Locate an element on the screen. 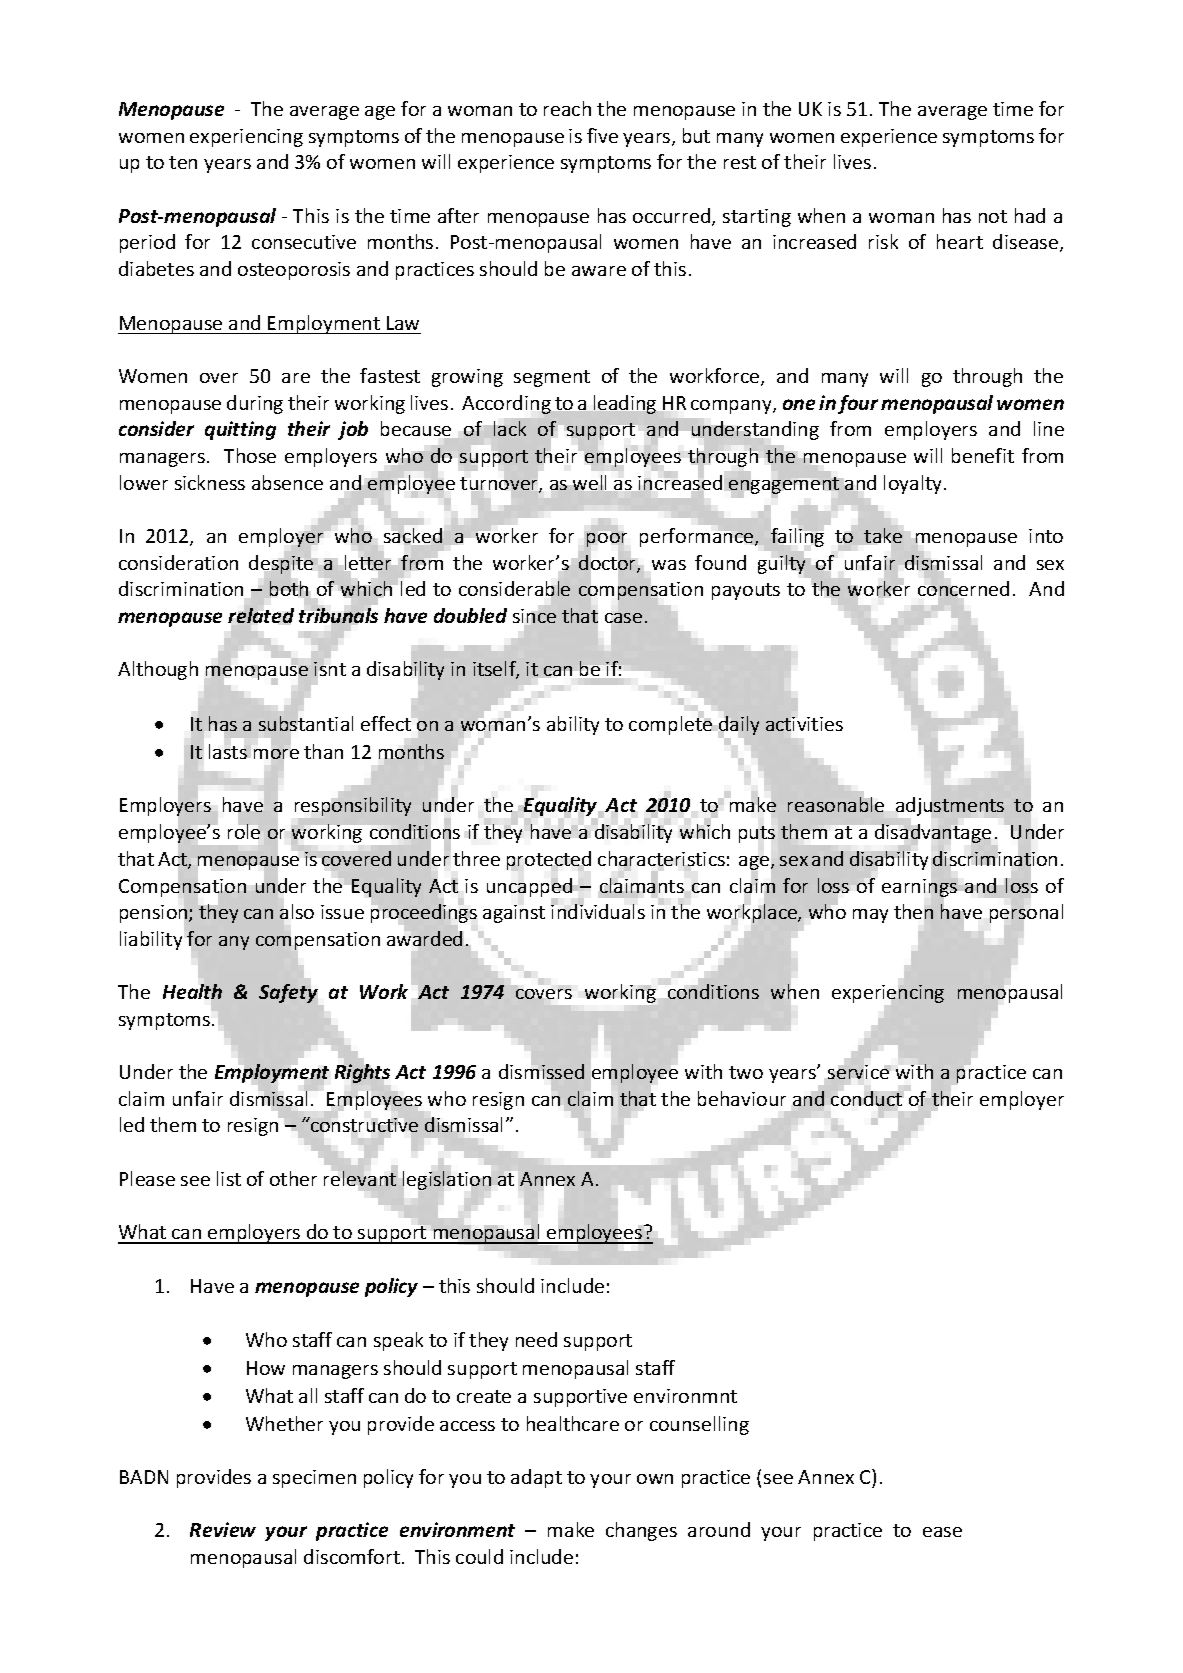  role is located at coordinates (245, 830).
